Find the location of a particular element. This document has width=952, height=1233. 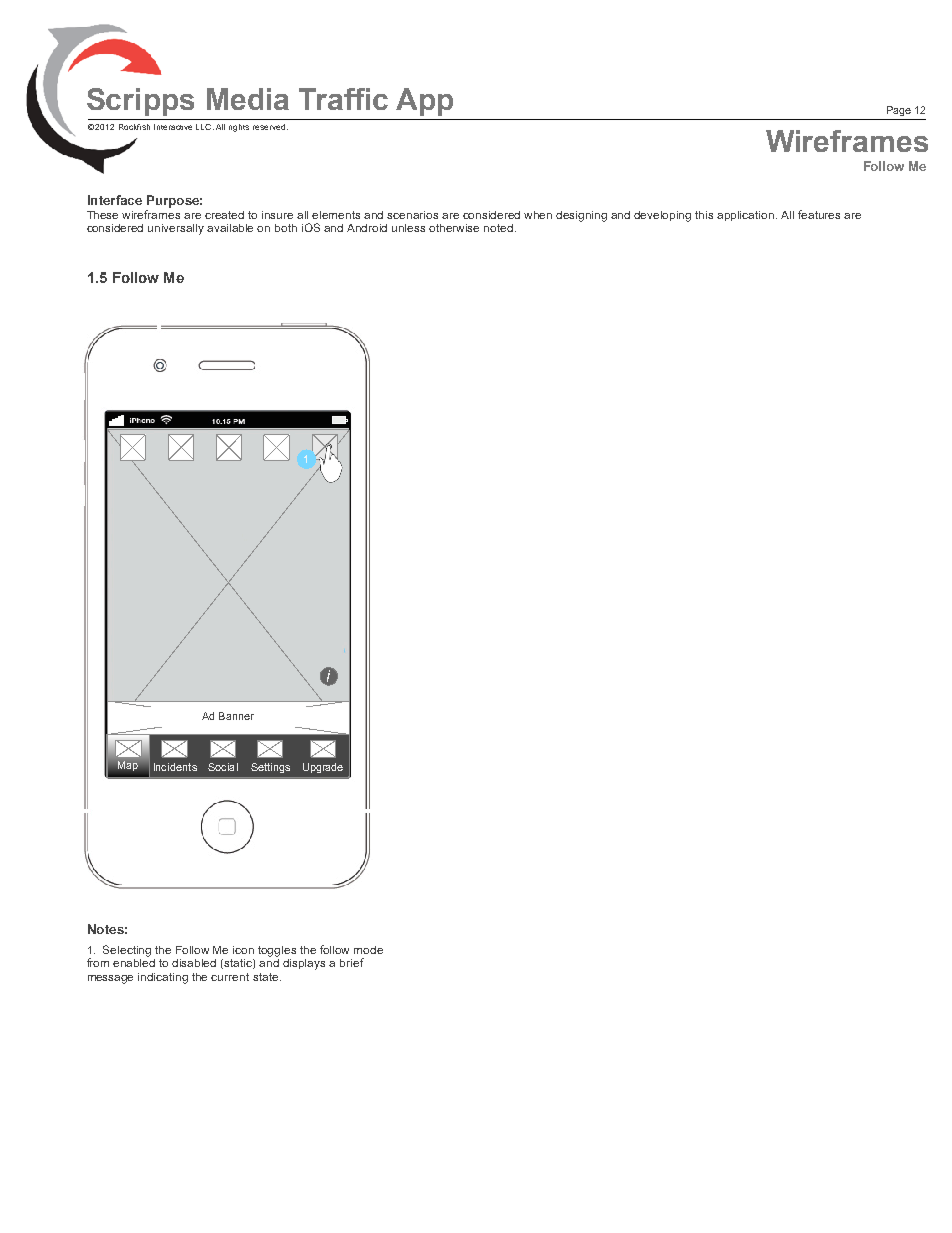

icon is located at coordinates (243, 950).
